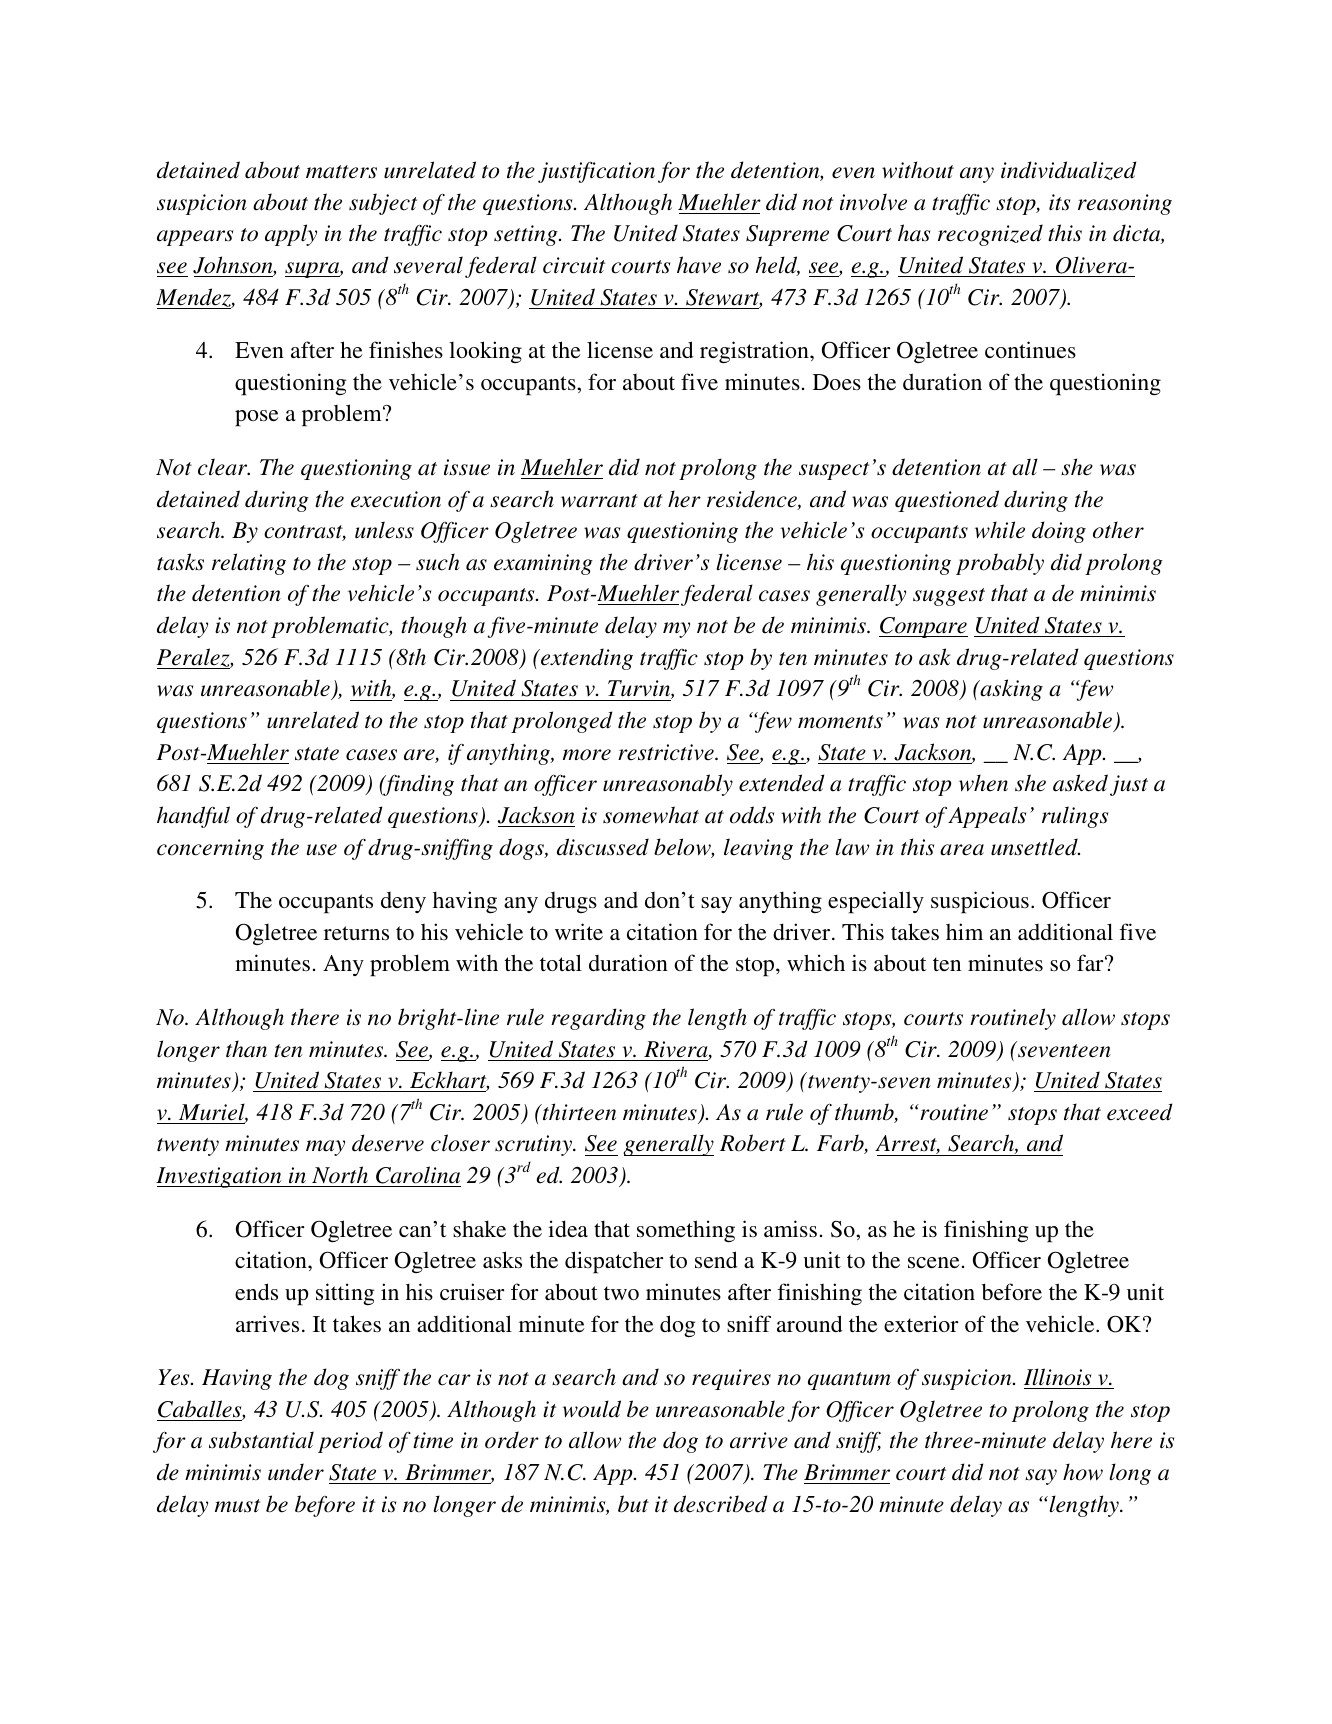 This image has height=1724, width=1332. Describe the element at coordinates (947, 501) in the image. I see `questioned` at that location.
